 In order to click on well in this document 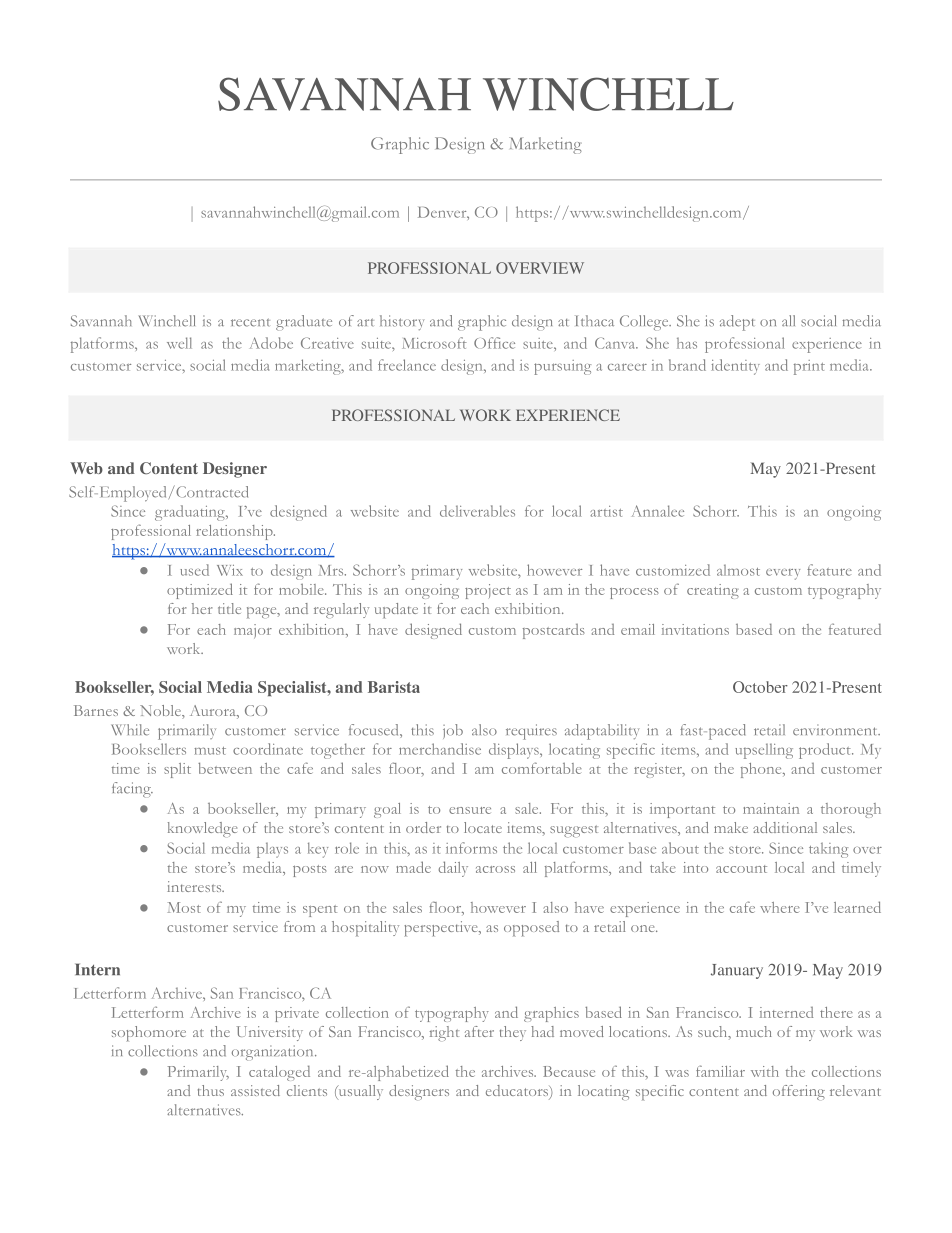, I will do `click(179, 343)`.
